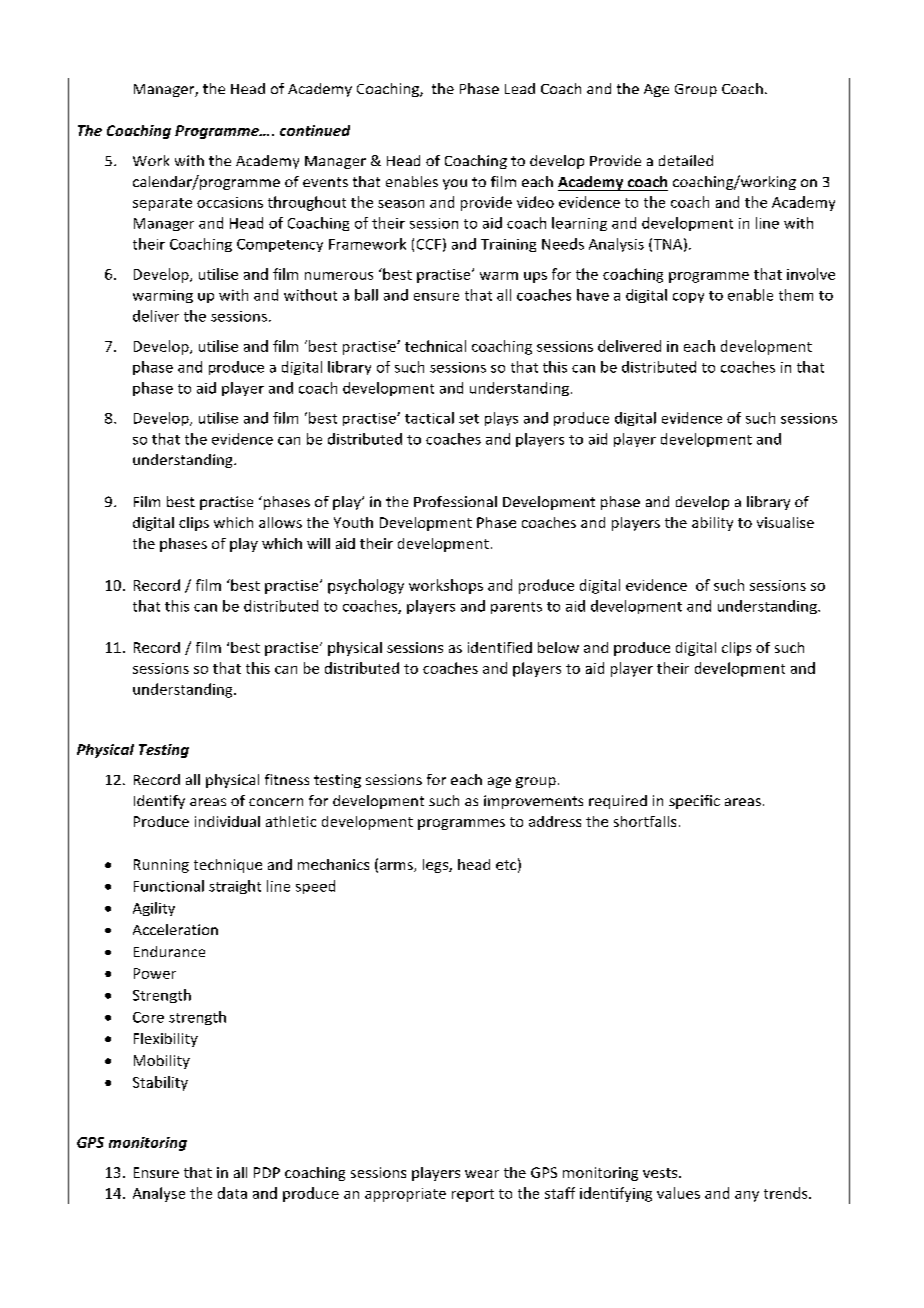 The height and width of the screenshot is (1308, 924). Describe the element at coordinates (747, 1196) in the screenshot. I see `any` at that location.
